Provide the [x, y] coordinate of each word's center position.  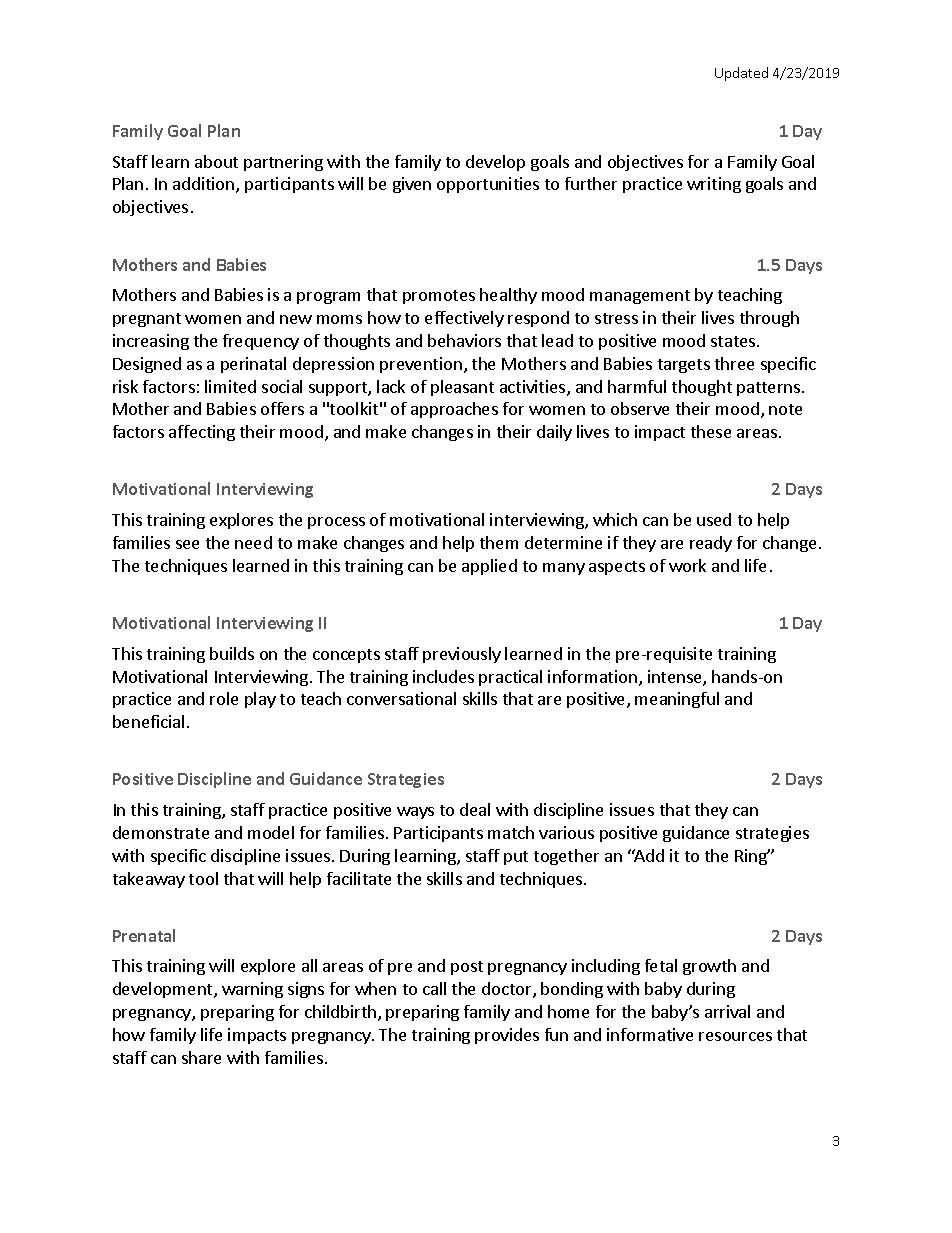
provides [507, 1036]
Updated [741, 74]
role [224, 698]
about [216, 161]
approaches [454, 410]
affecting [202, 433]
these [711, 431]
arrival [727, 1011]
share [201, 1057]
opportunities [488, 185]
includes [443, 676]
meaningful [677, 700]
